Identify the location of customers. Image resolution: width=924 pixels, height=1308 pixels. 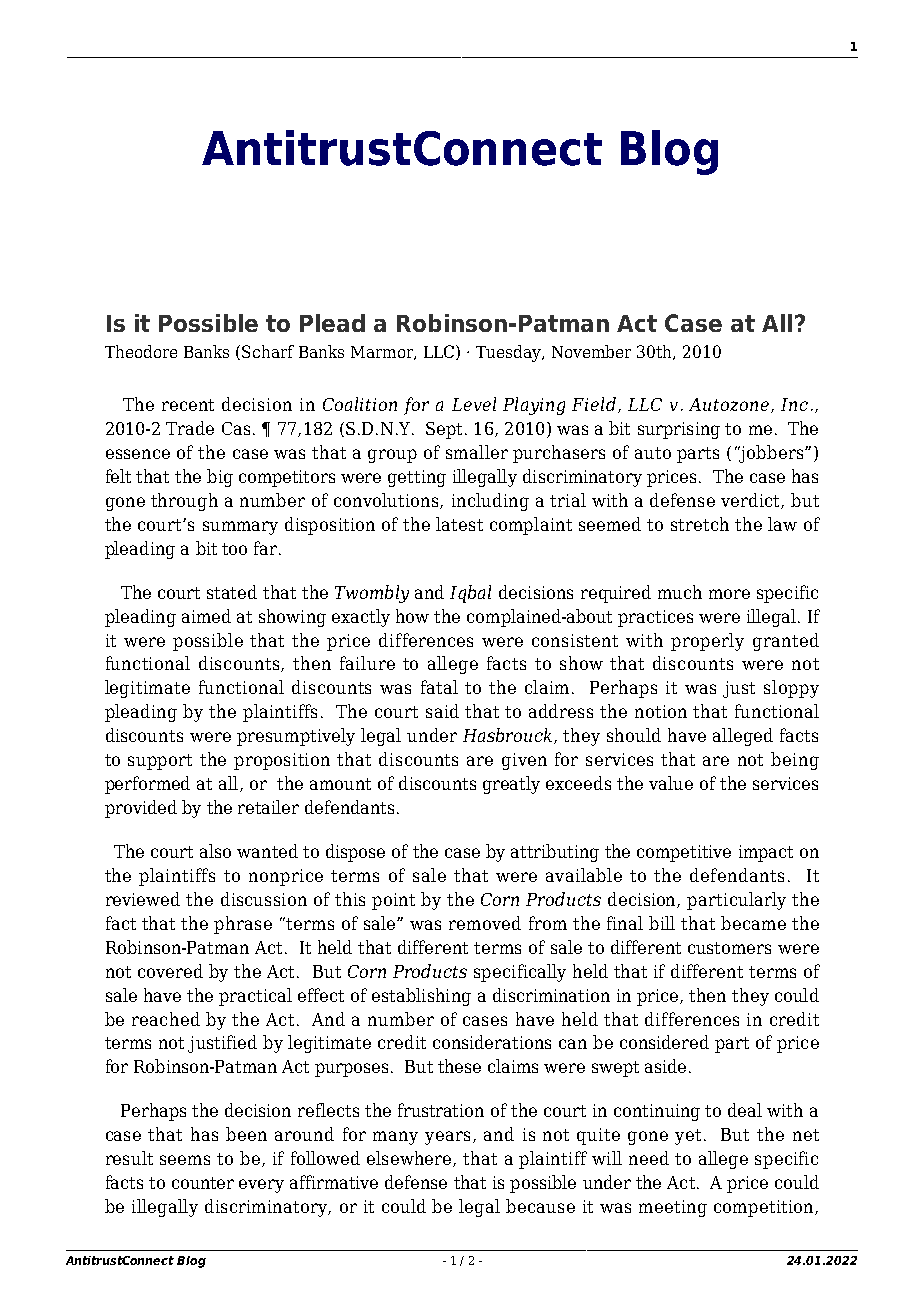
(729, 948).
